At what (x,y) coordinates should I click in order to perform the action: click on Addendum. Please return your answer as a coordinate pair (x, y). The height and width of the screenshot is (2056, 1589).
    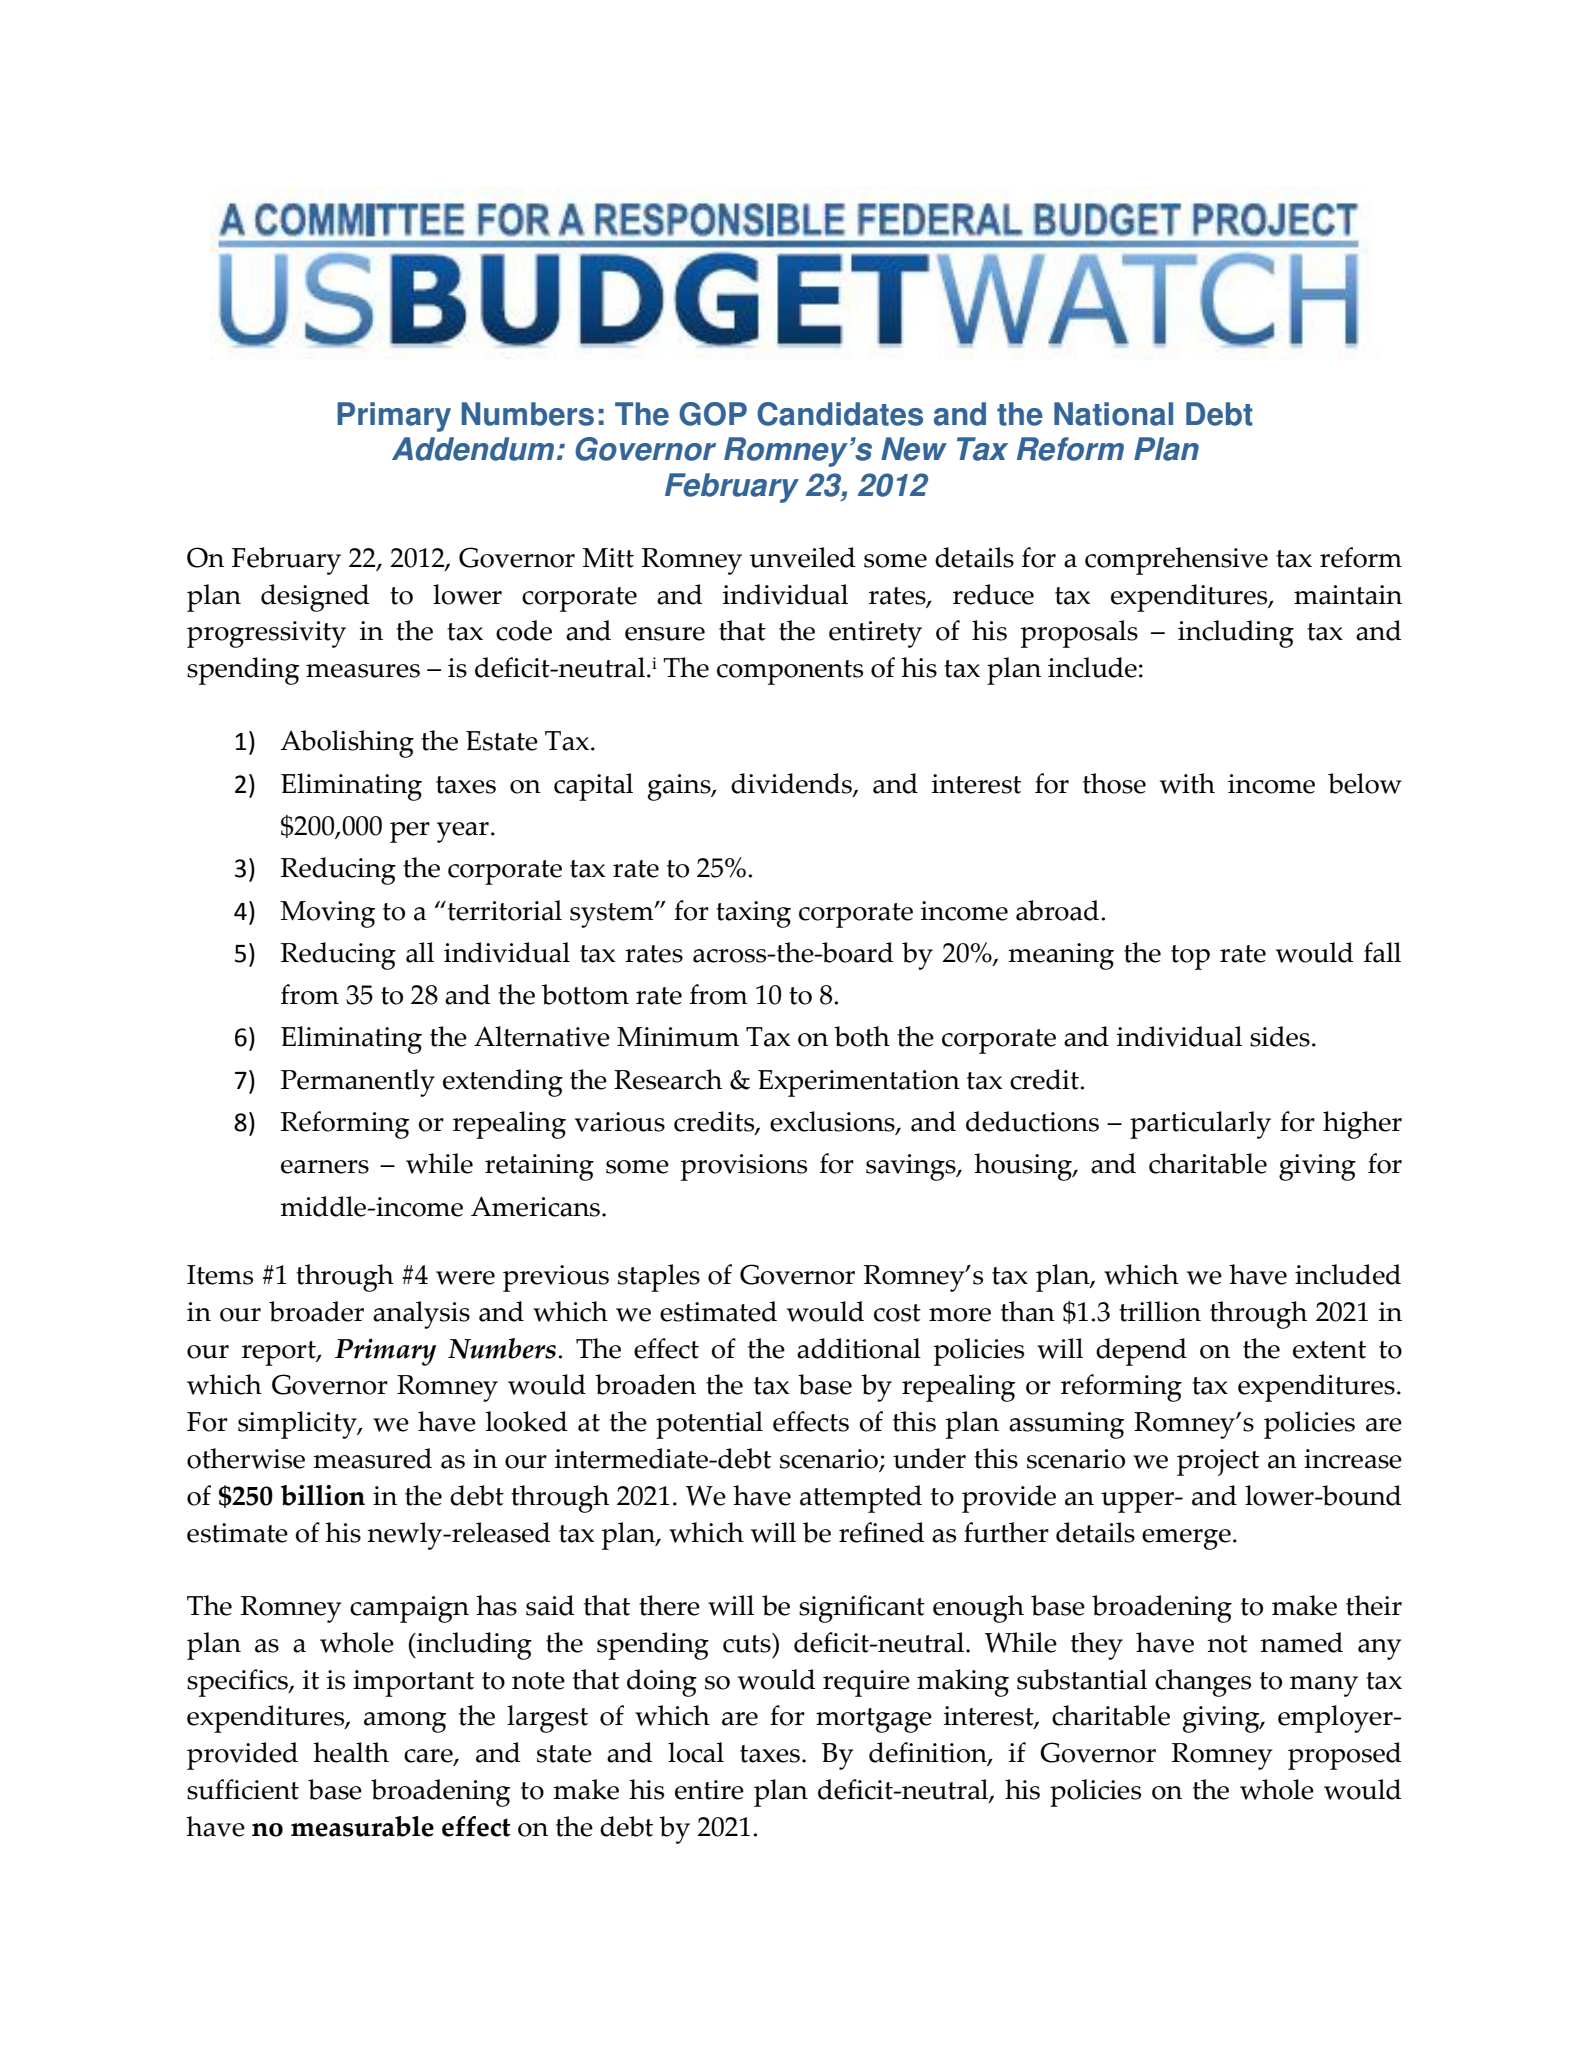
    Looking at the image, I should click on (473, 449).
